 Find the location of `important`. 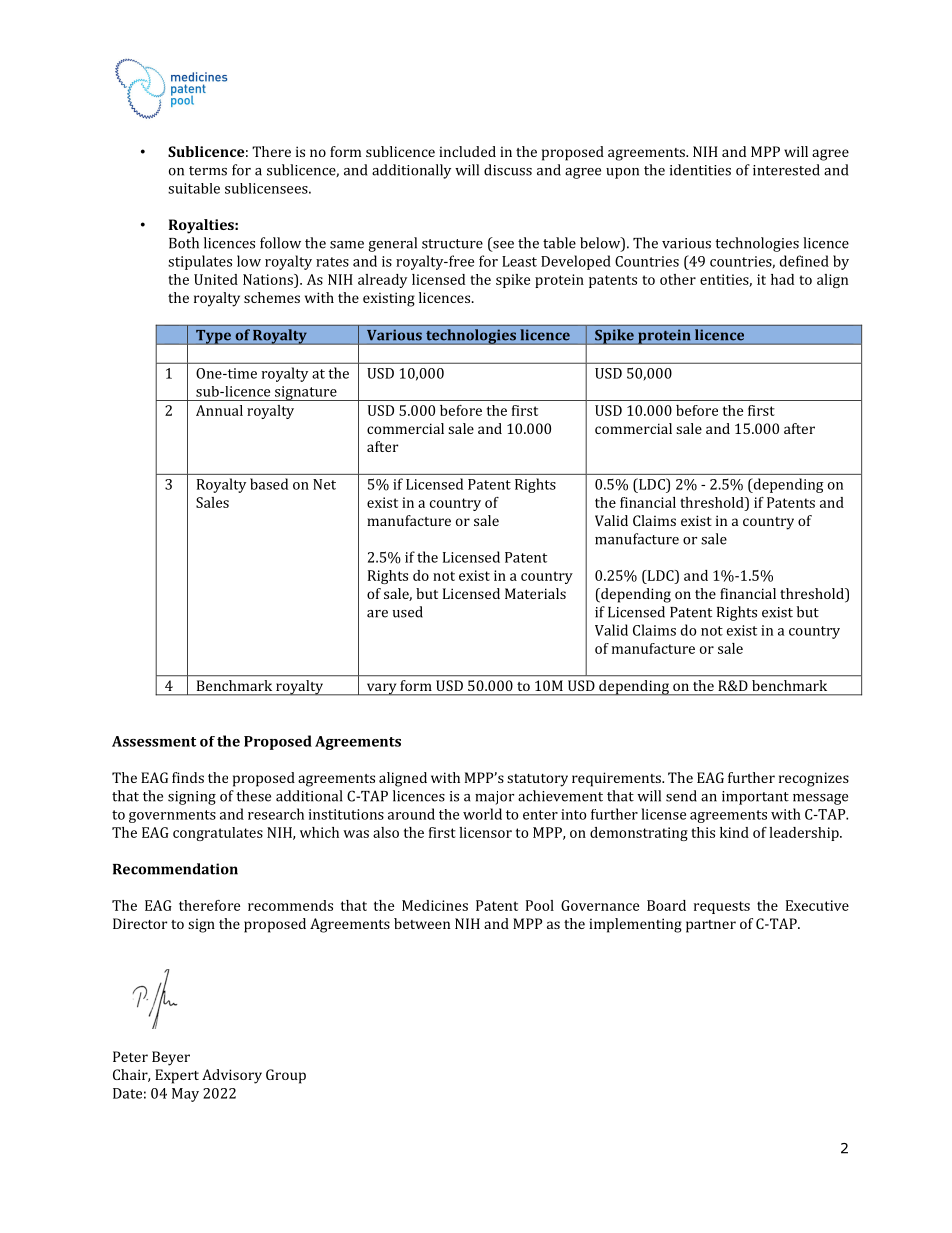

important is located at coordinates (755, 798).
